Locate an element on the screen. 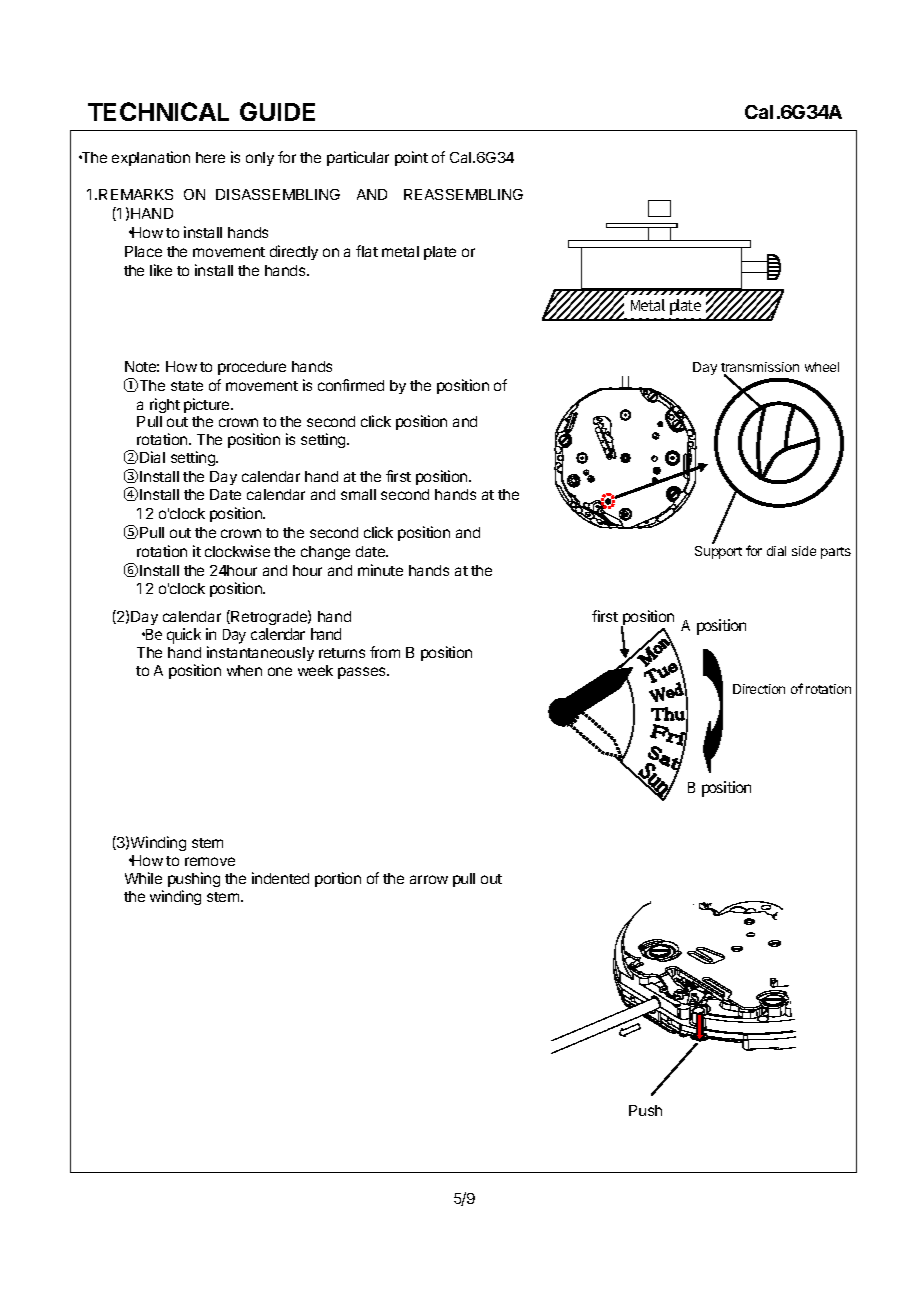  here is located at coordinates (210, 157).
